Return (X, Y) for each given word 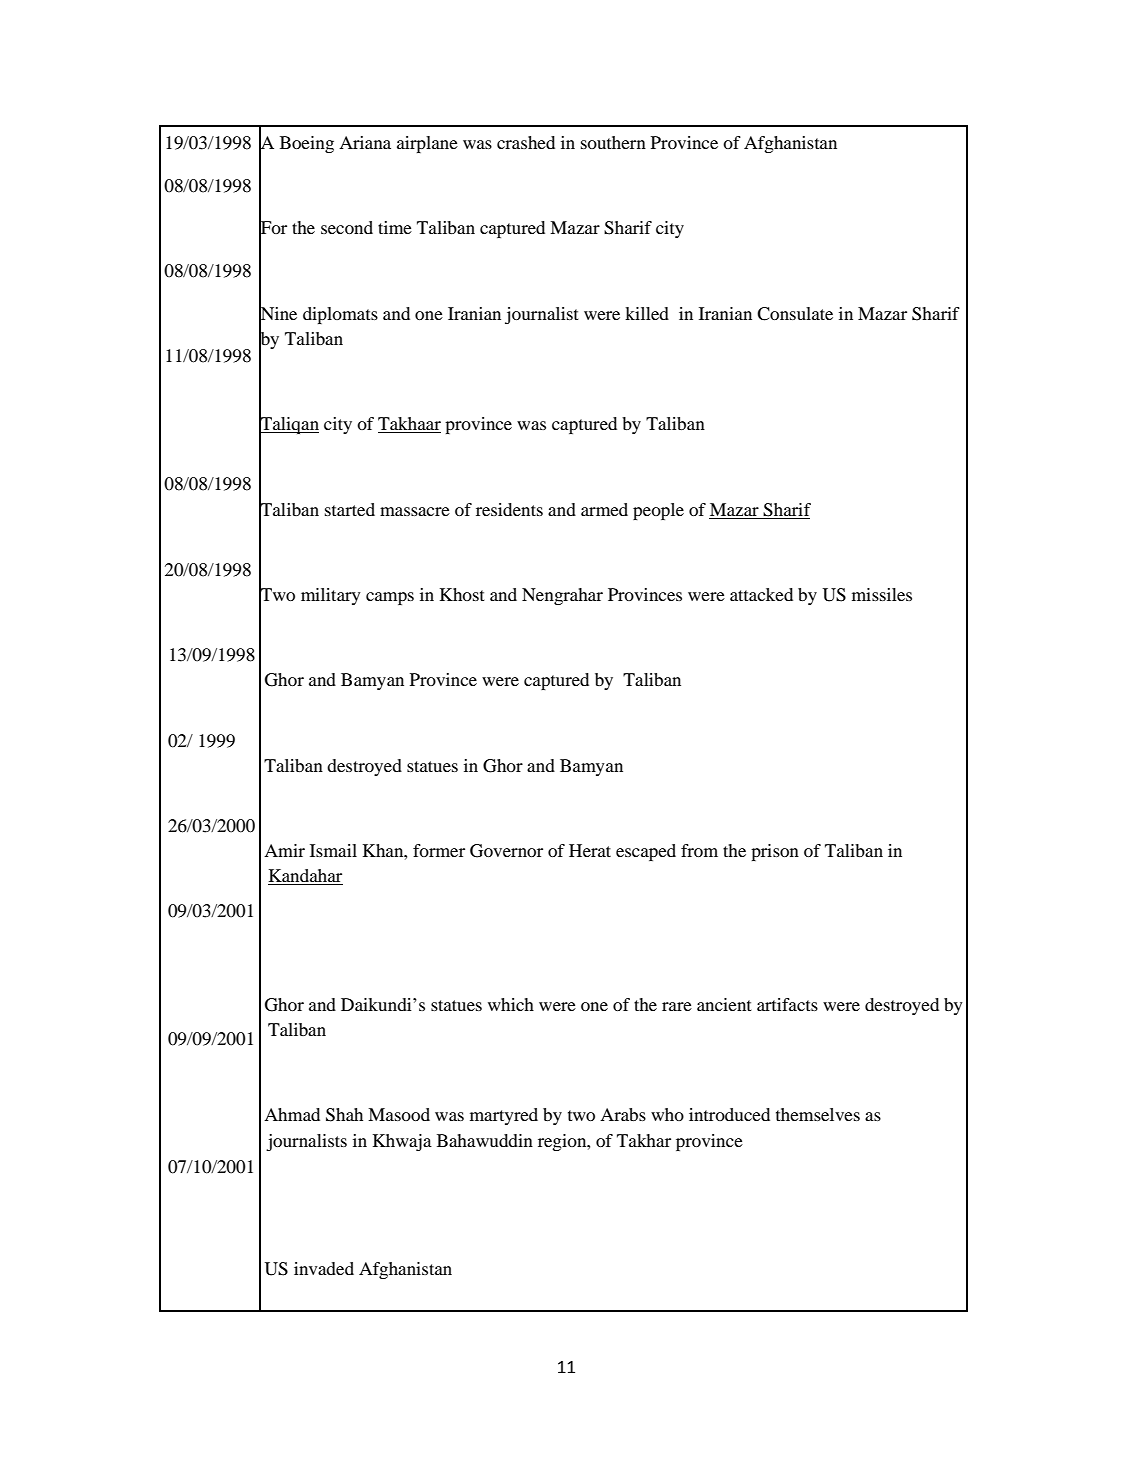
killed (647, 313)
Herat (590, 850)
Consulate (795, 314)
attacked (761, 594)
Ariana (365, 142)
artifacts (787, 1004)
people (658, 511)
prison (775, 852)
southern (613, 142)
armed (604, 509)
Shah (344, 1115)
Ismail (333, 850)
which (511, 1004)
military (331, 596)
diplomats (340, 315)
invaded (324, 1268)
